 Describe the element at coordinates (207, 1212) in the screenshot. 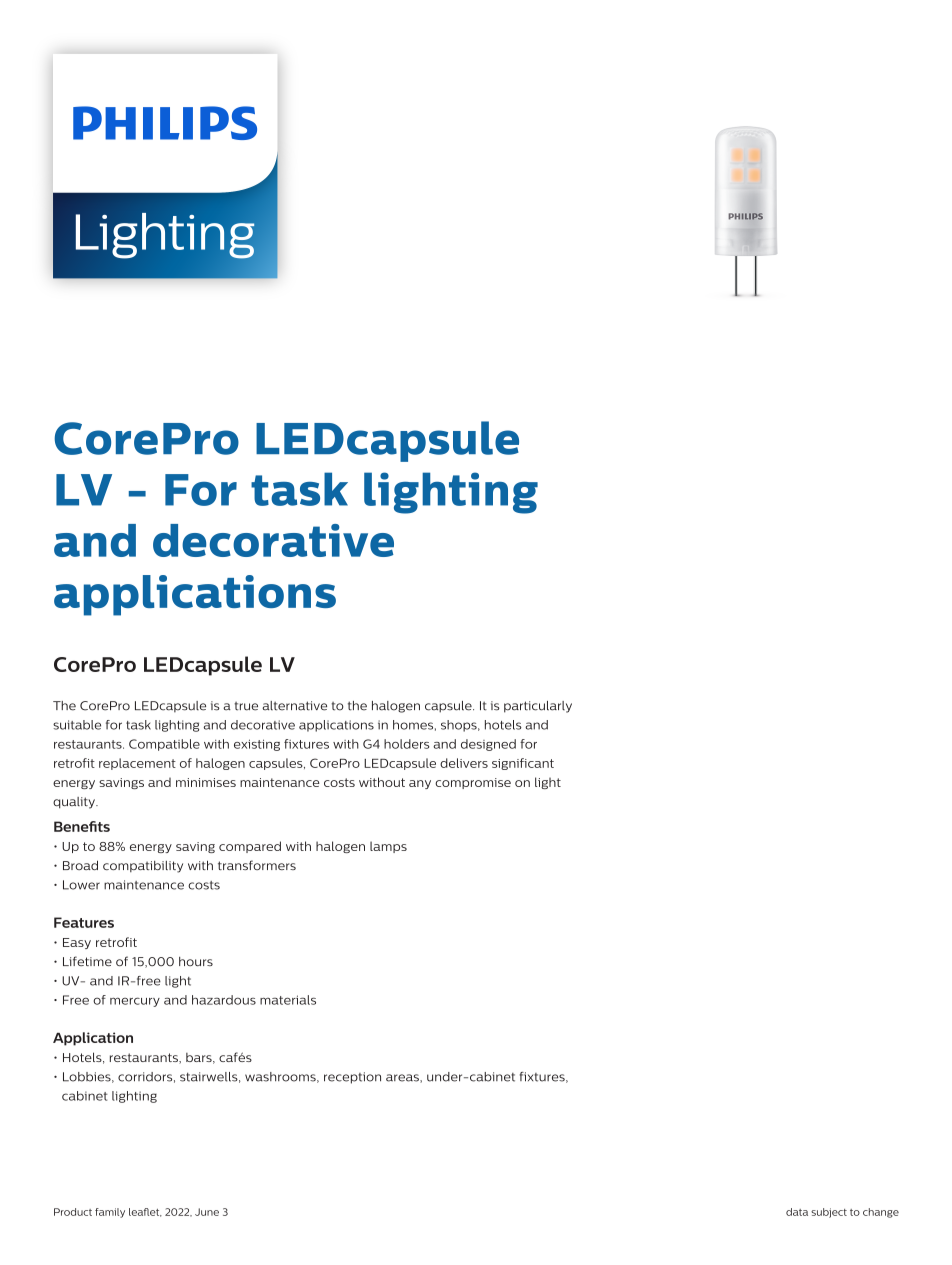

I see `June` at that location.
